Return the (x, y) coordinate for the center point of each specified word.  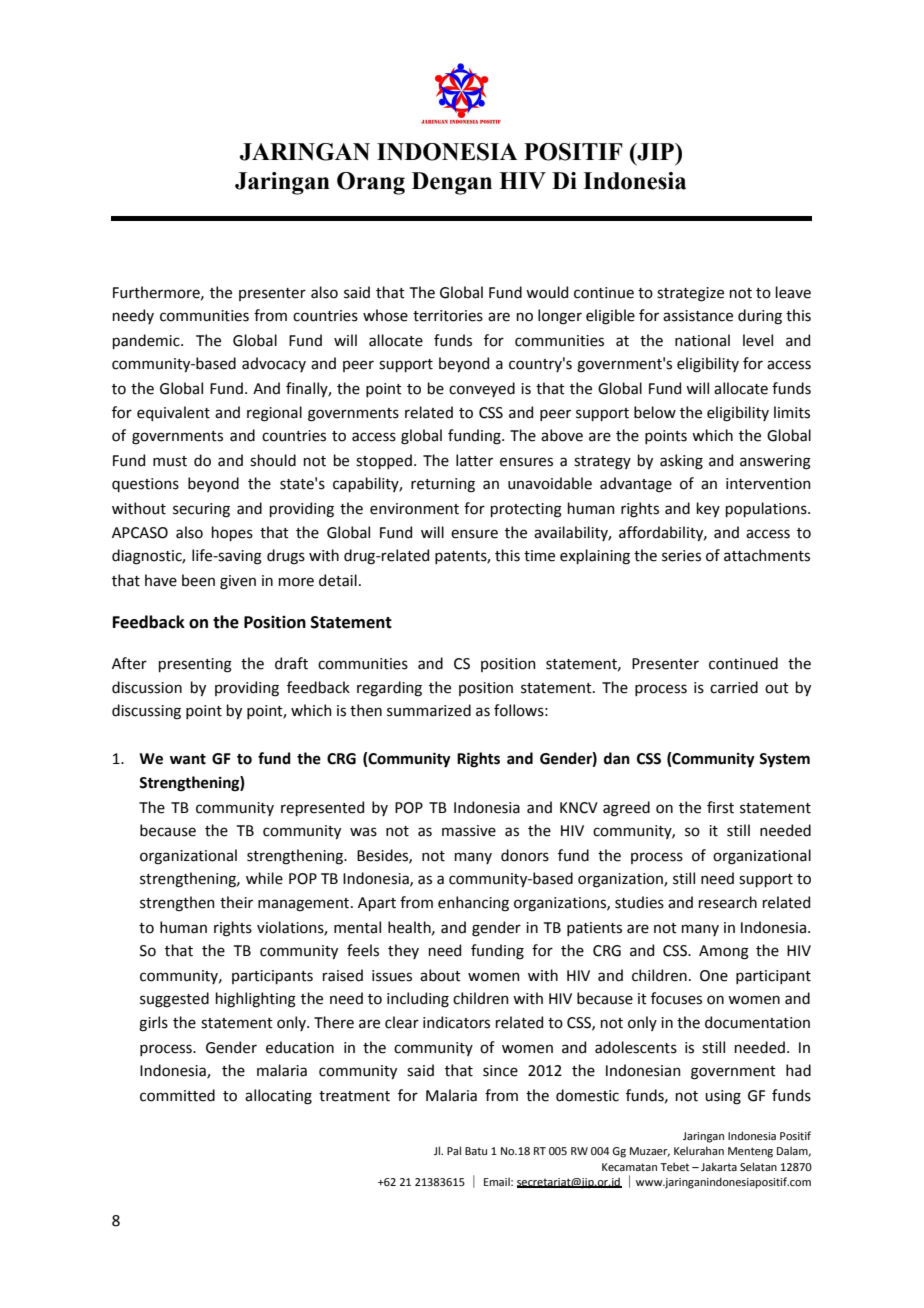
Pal (454, 1150)
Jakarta (719, 1166)
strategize (690, 294)
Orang (371, 183)
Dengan (452, 183)
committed (177, 1095)
